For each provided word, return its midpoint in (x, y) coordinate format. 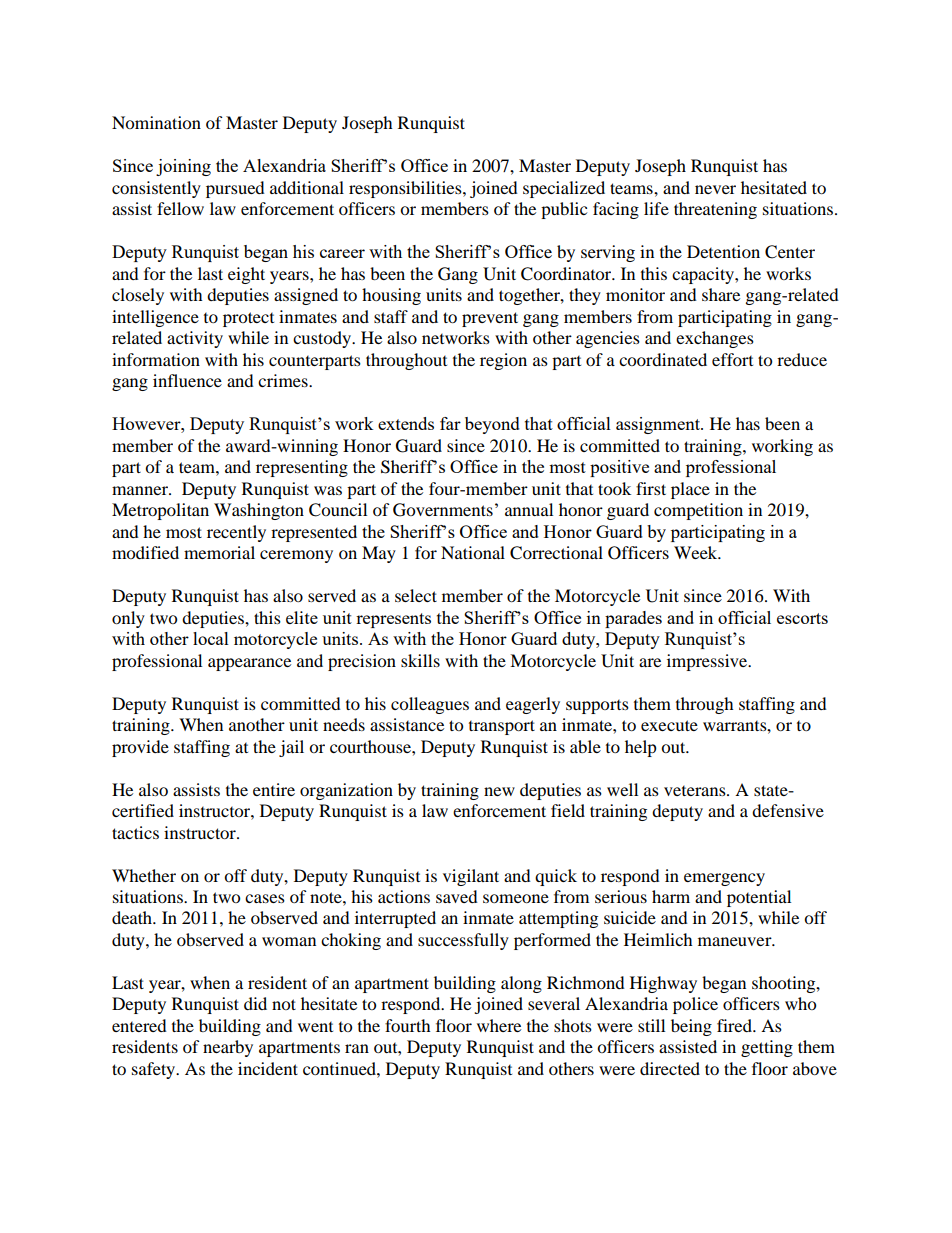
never (715, 189)
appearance (249, 664)
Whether (144, 875)
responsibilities (406, 189)
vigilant (471, 877)
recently (236, 533)
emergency (724, 879)
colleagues (430, 705)
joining (183, 167)
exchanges (715, 339)
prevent (490, 319)
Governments (443, 510)
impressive (708, 662)
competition (698, 511)
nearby (228, 1048)
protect (248, 319)
